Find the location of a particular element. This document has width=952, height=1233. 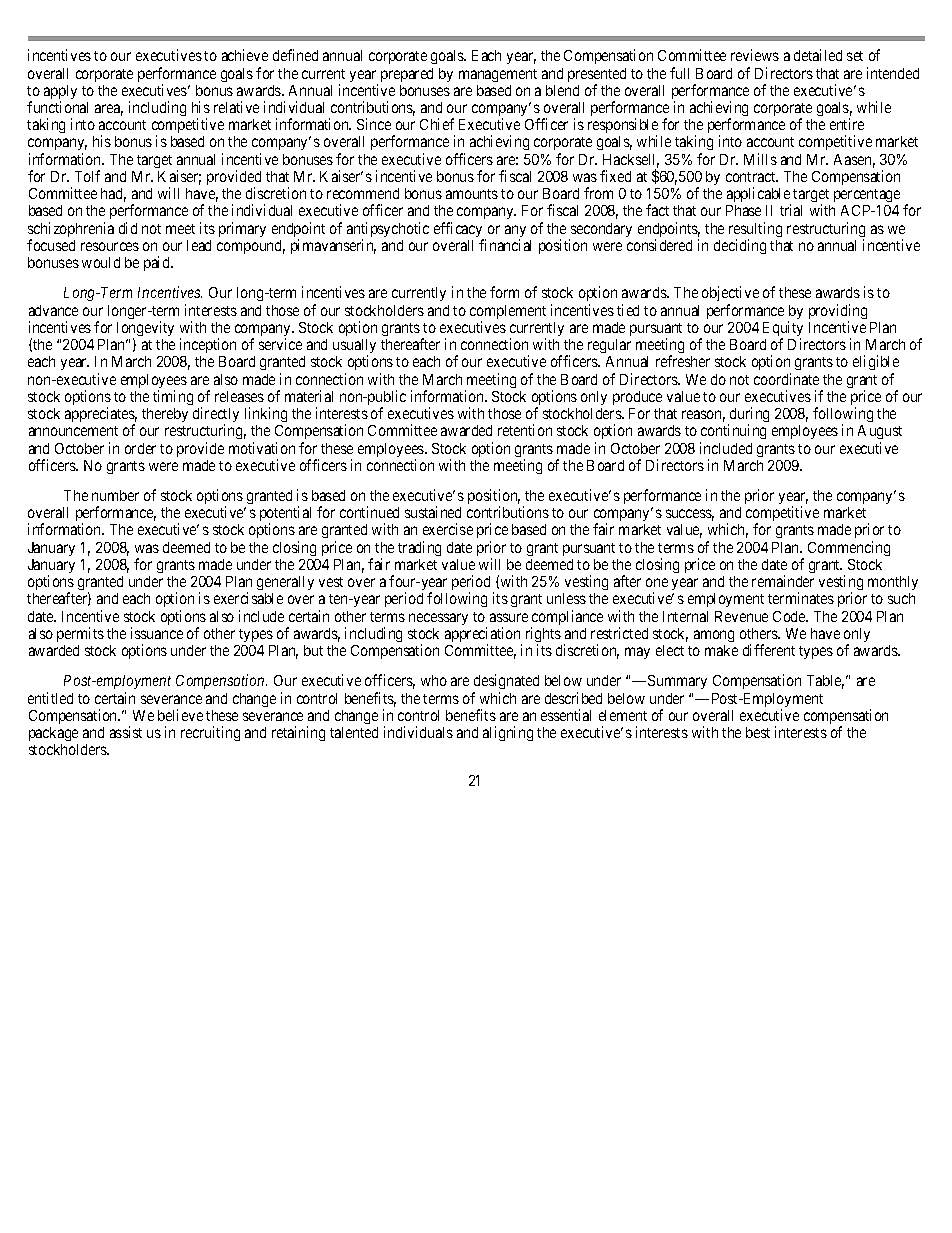

timing is located at coordinates (173, 397).
